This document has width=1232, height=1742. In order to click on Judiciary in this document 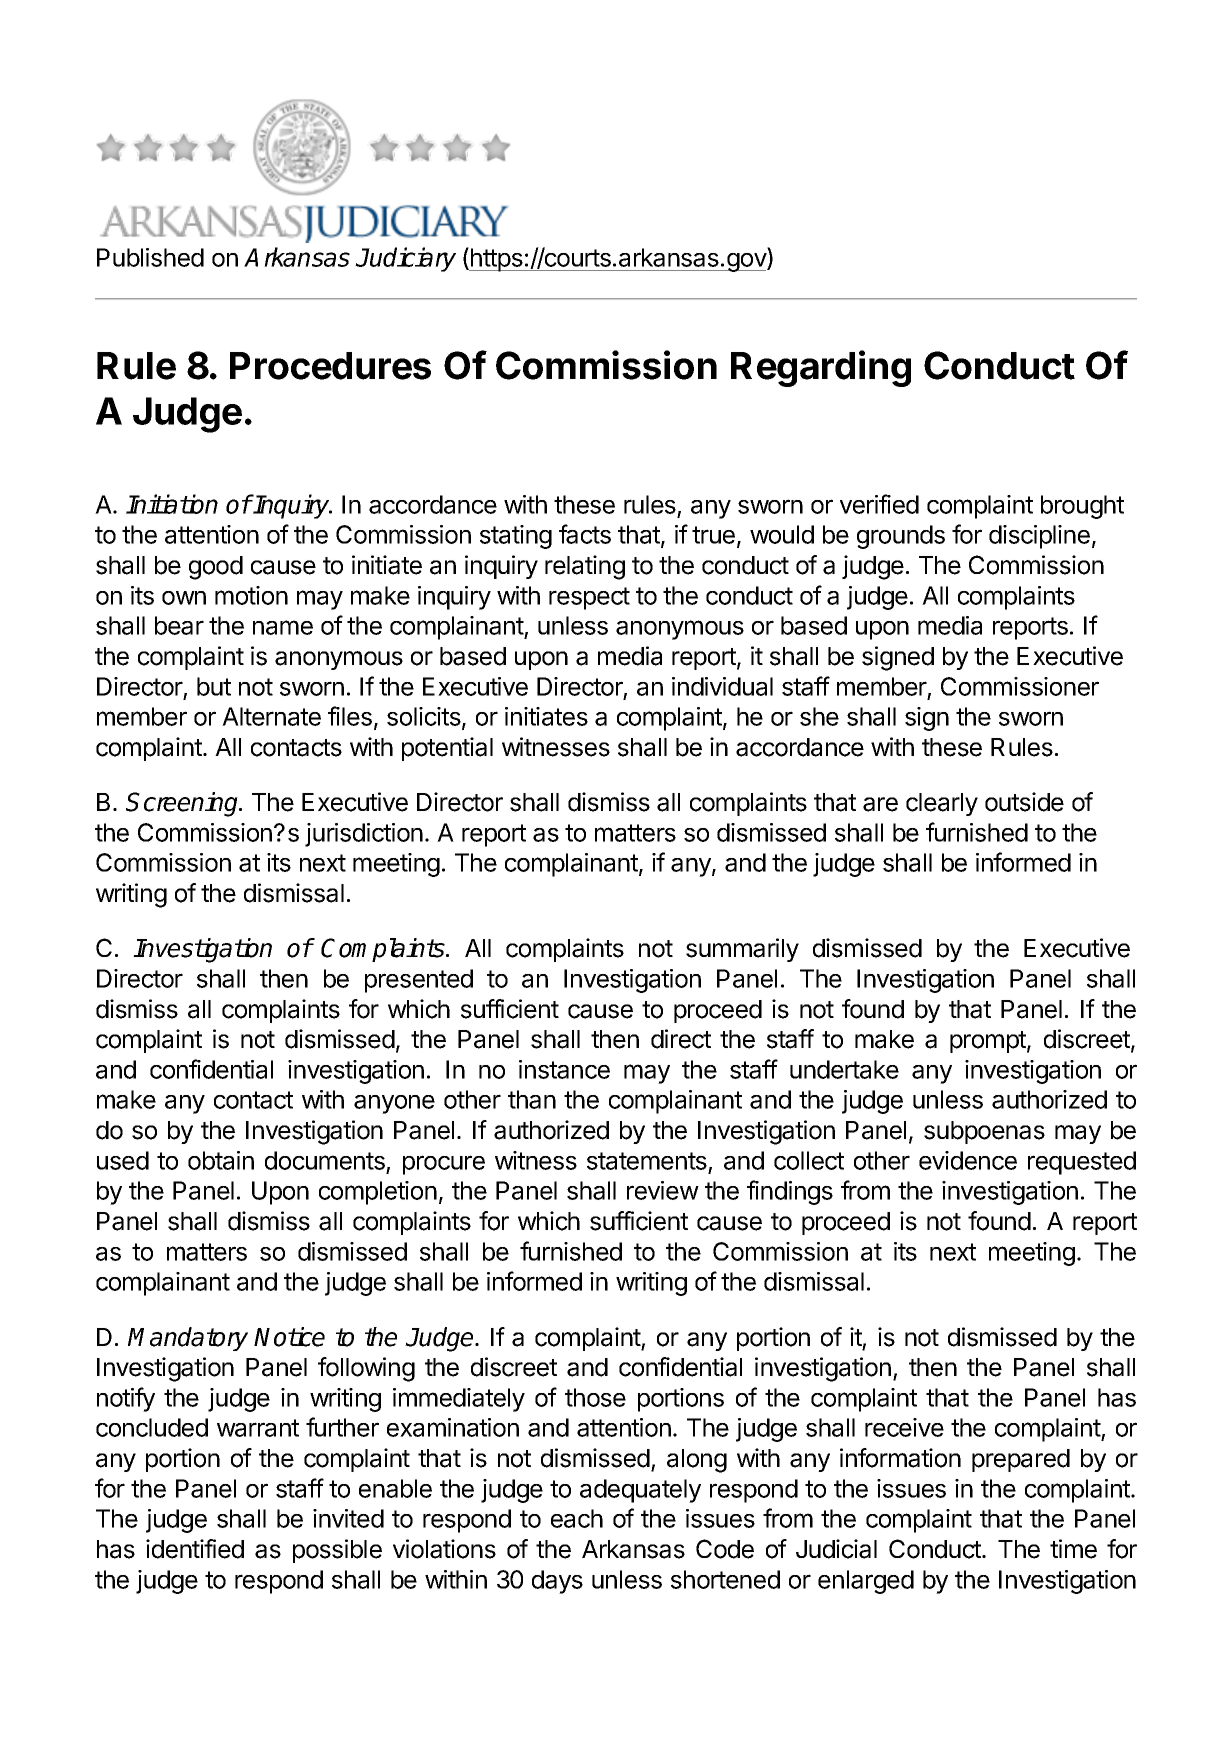, I will do `click(405, 259)`.
